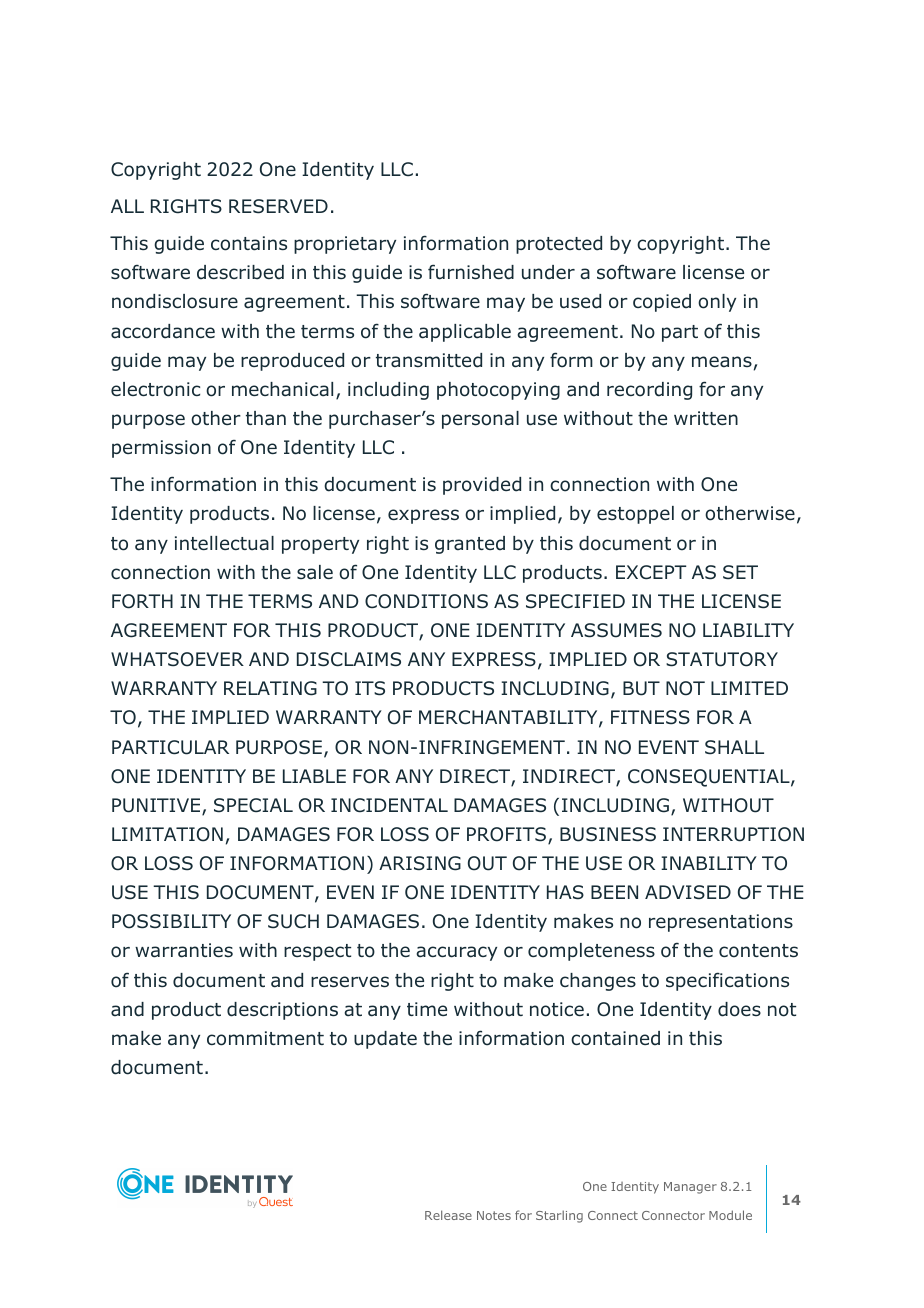 The image size is (924, 1308). What do you see at coordinates (265, 1038) in the image?
I see `commitment` at bounding box center [265, 1038].
